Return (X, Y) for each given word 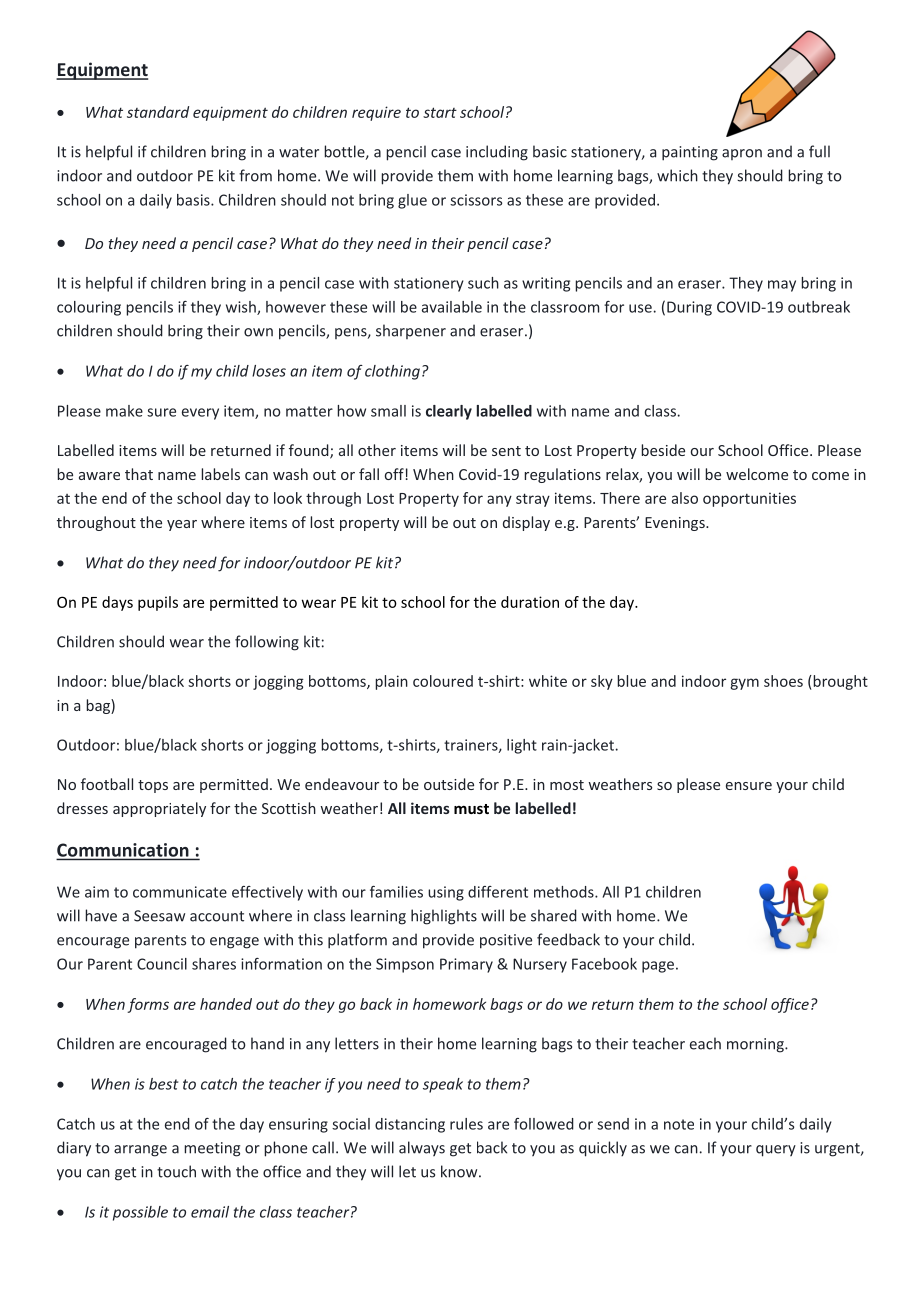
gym (744, 684)
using (446, 893)
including (497, 153)
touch (176, 1171)
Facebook (604, 964)
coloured (443, 681)
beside (663, 450)
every (200, 414)
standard (158, 112)
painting (690, 153)
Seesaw (159, 916)
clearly (449, 412)
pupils (158, 603)
